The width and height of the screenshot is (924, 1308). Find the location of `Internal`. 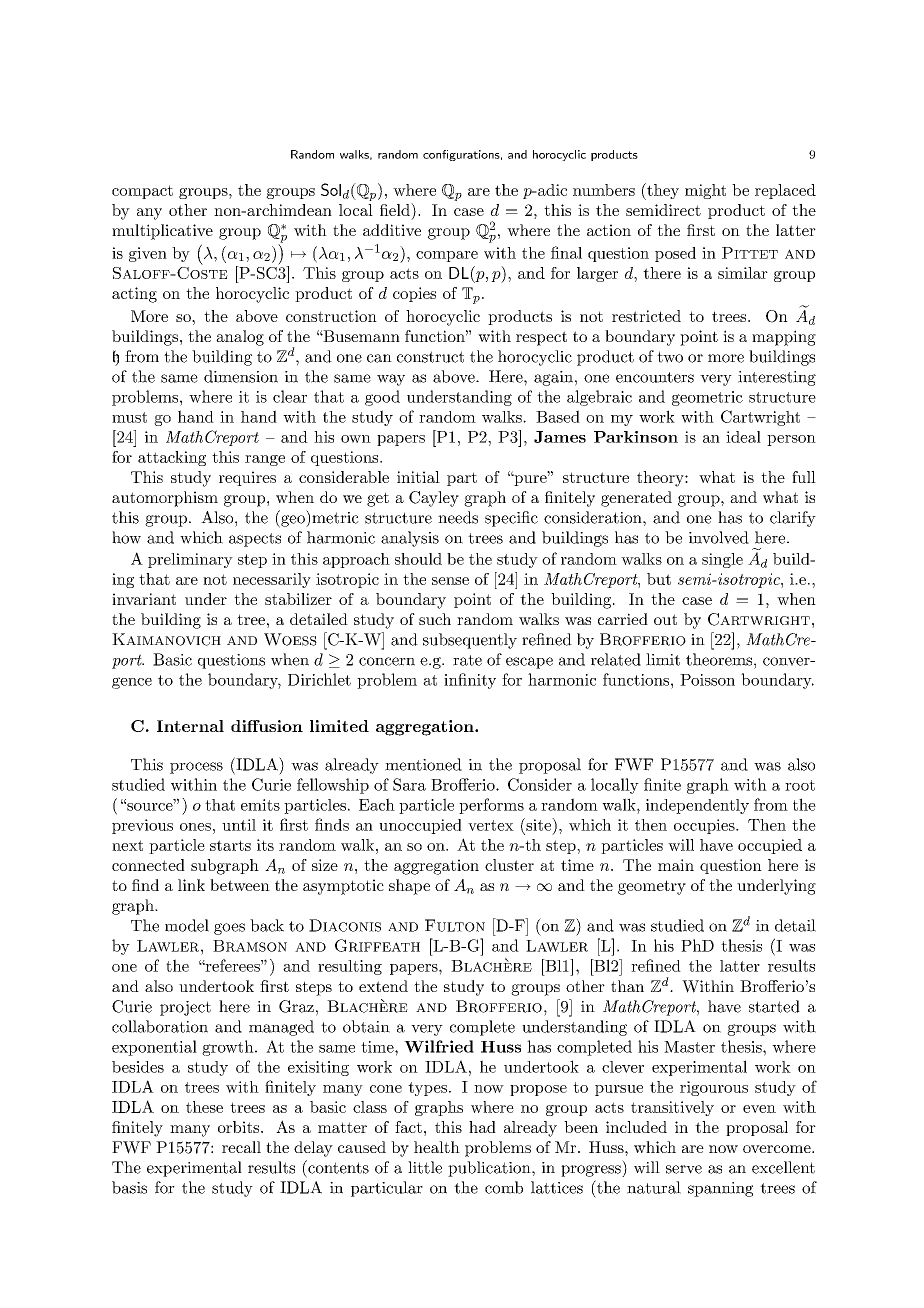

Internal is located at coordinates (190, 726).
